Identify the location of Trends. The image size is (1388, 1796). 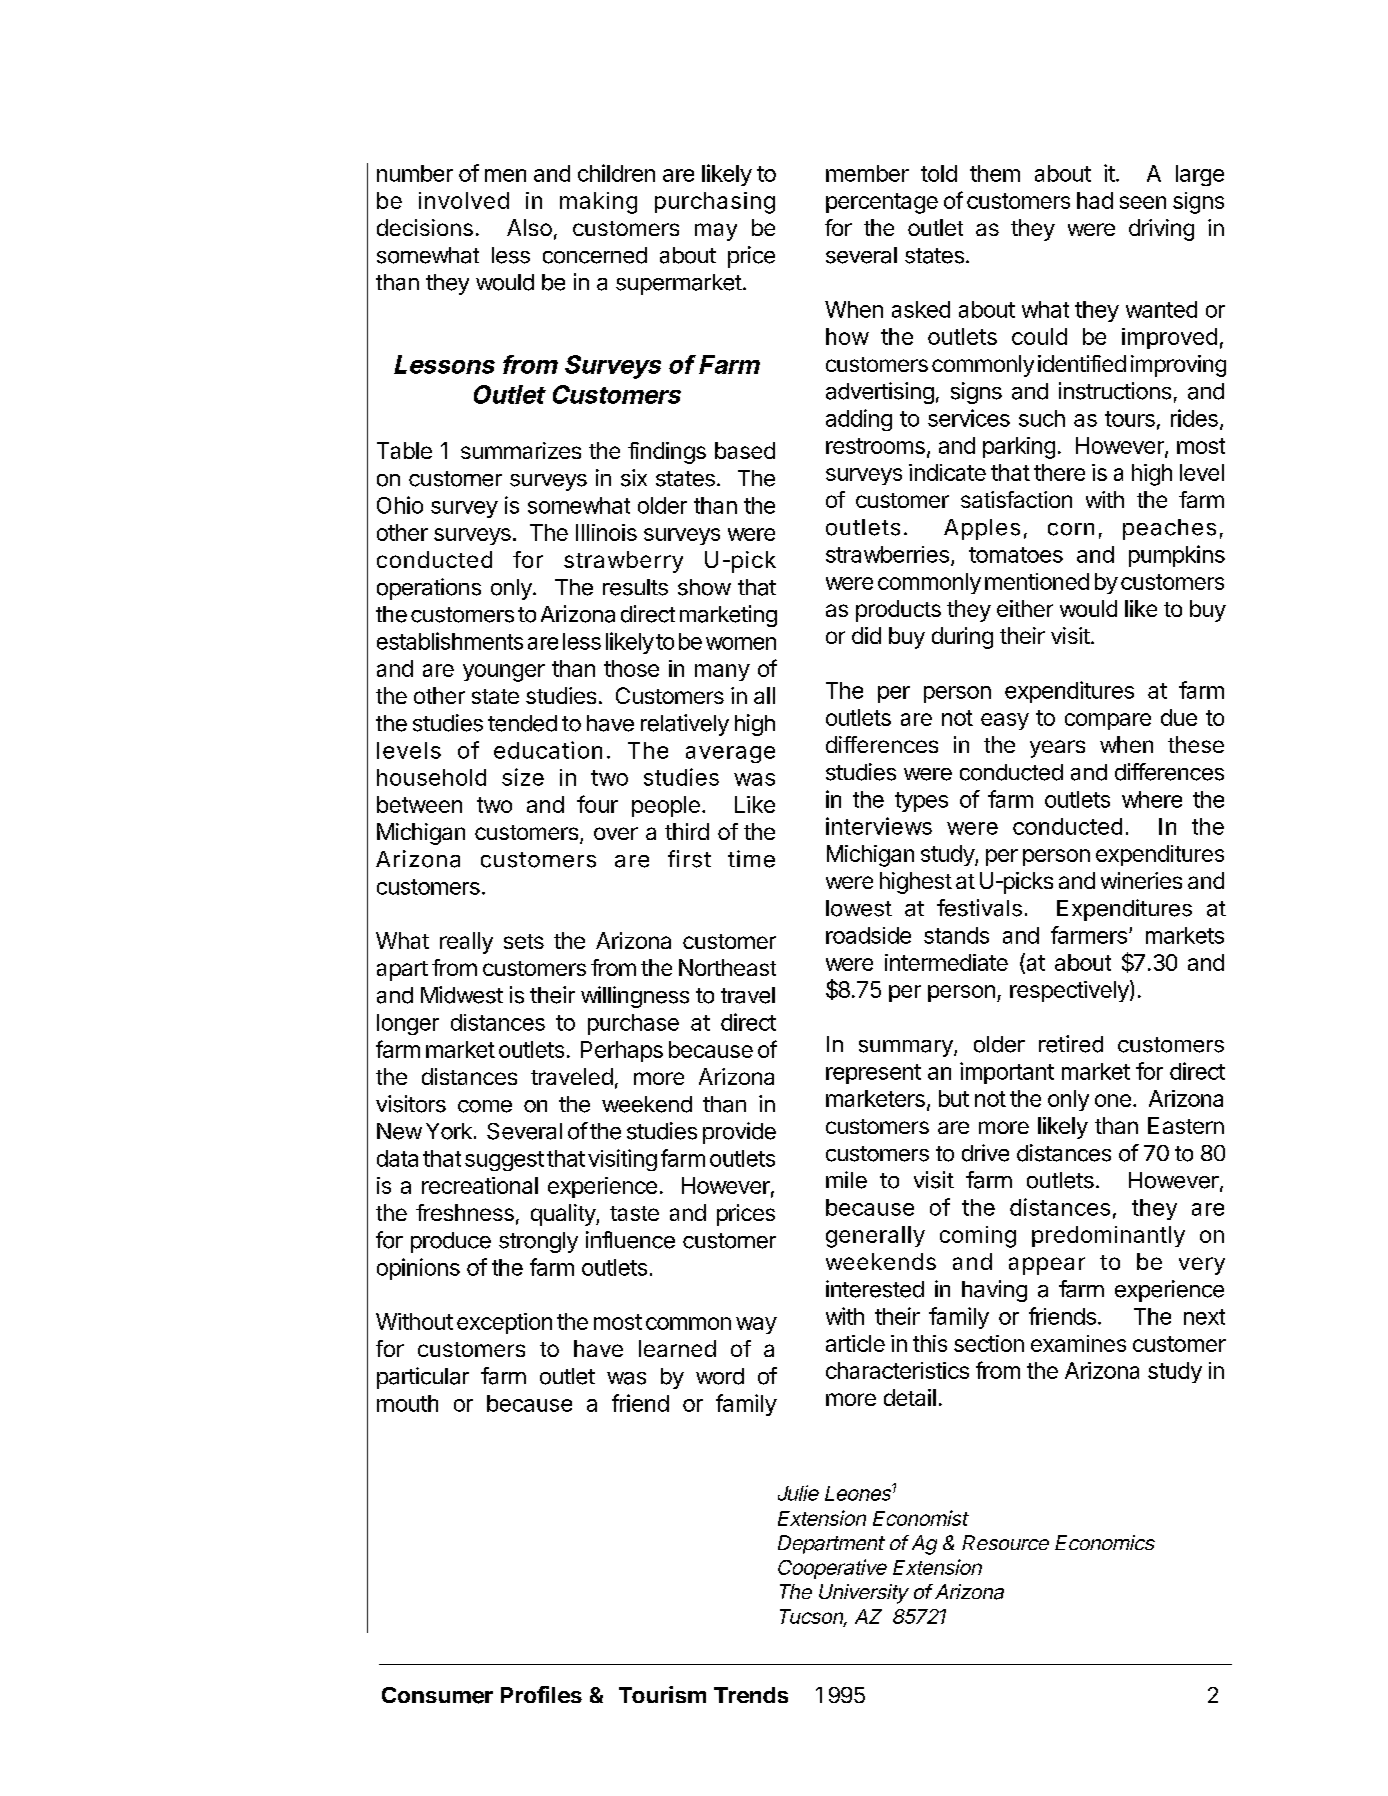
(751, 1695).
